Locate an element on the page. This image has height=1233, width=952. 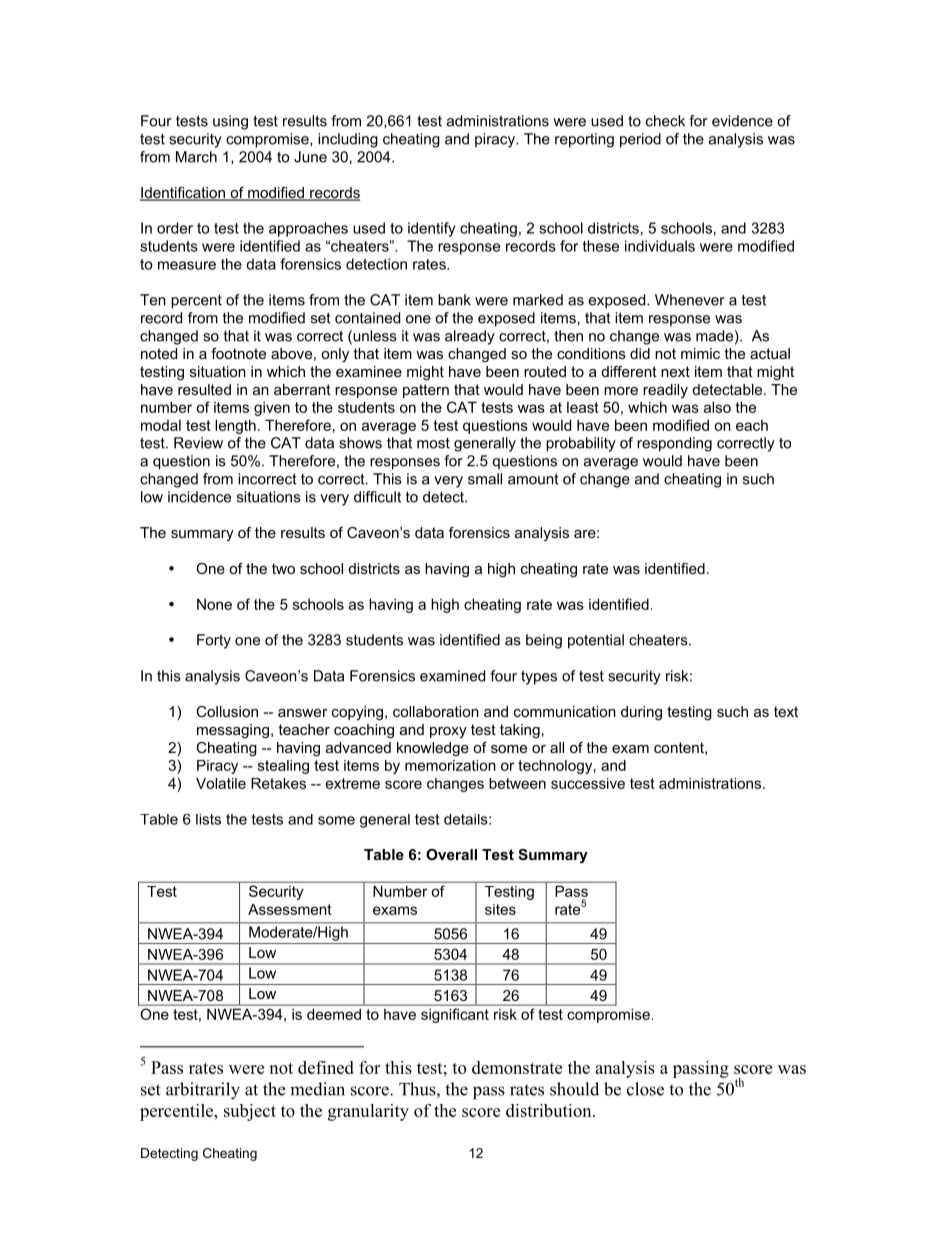
successive is located at coordinates (588, 783).
